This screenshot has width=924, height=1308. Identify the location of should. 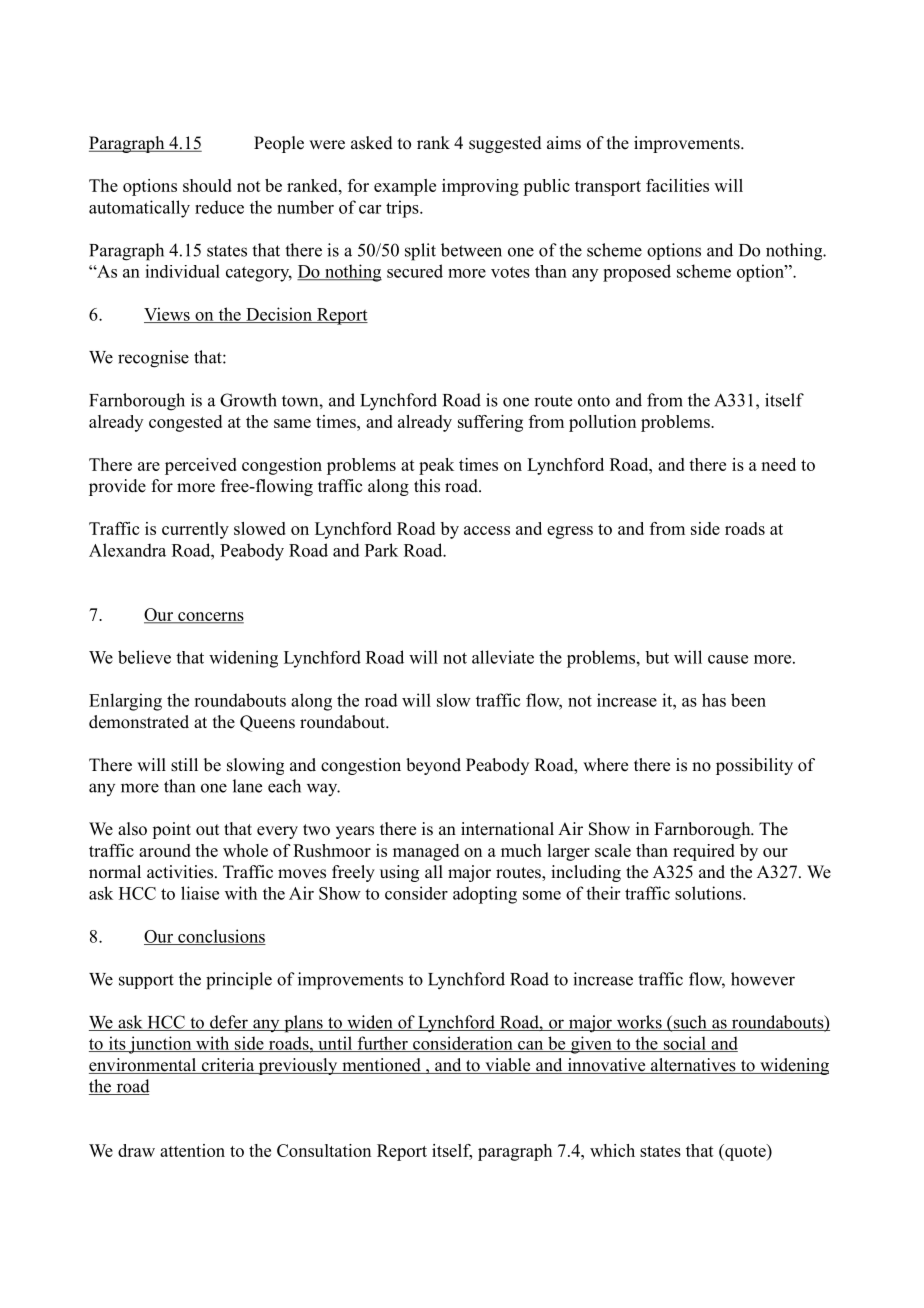
(207, 185).
